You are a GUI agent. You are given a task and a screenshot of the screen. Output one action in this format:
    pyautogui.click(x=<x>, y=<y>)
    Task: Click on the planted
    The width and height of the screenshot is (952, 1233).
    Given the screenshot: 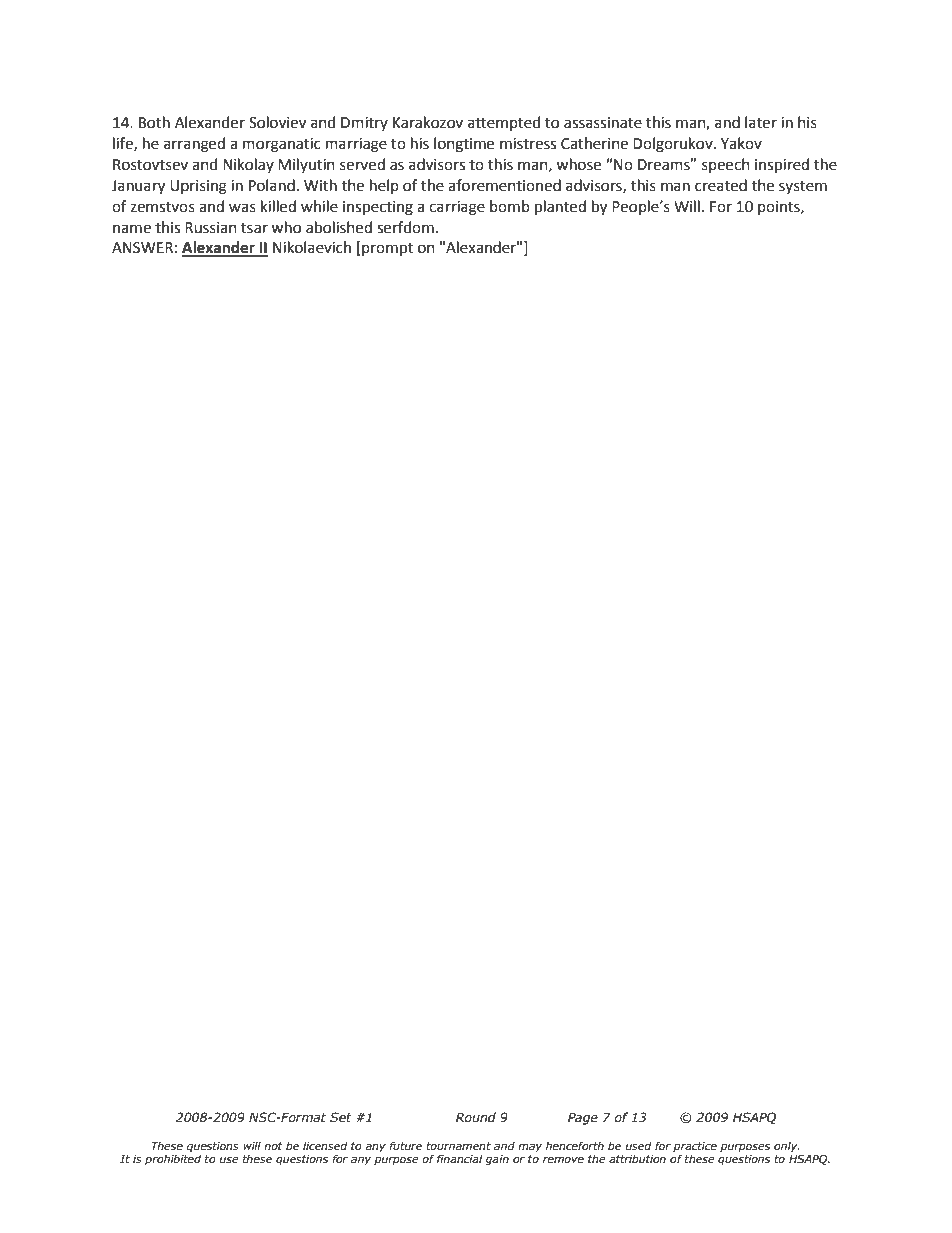 What is the action you would take?
    pyautogui.click(x=560, y=207)
